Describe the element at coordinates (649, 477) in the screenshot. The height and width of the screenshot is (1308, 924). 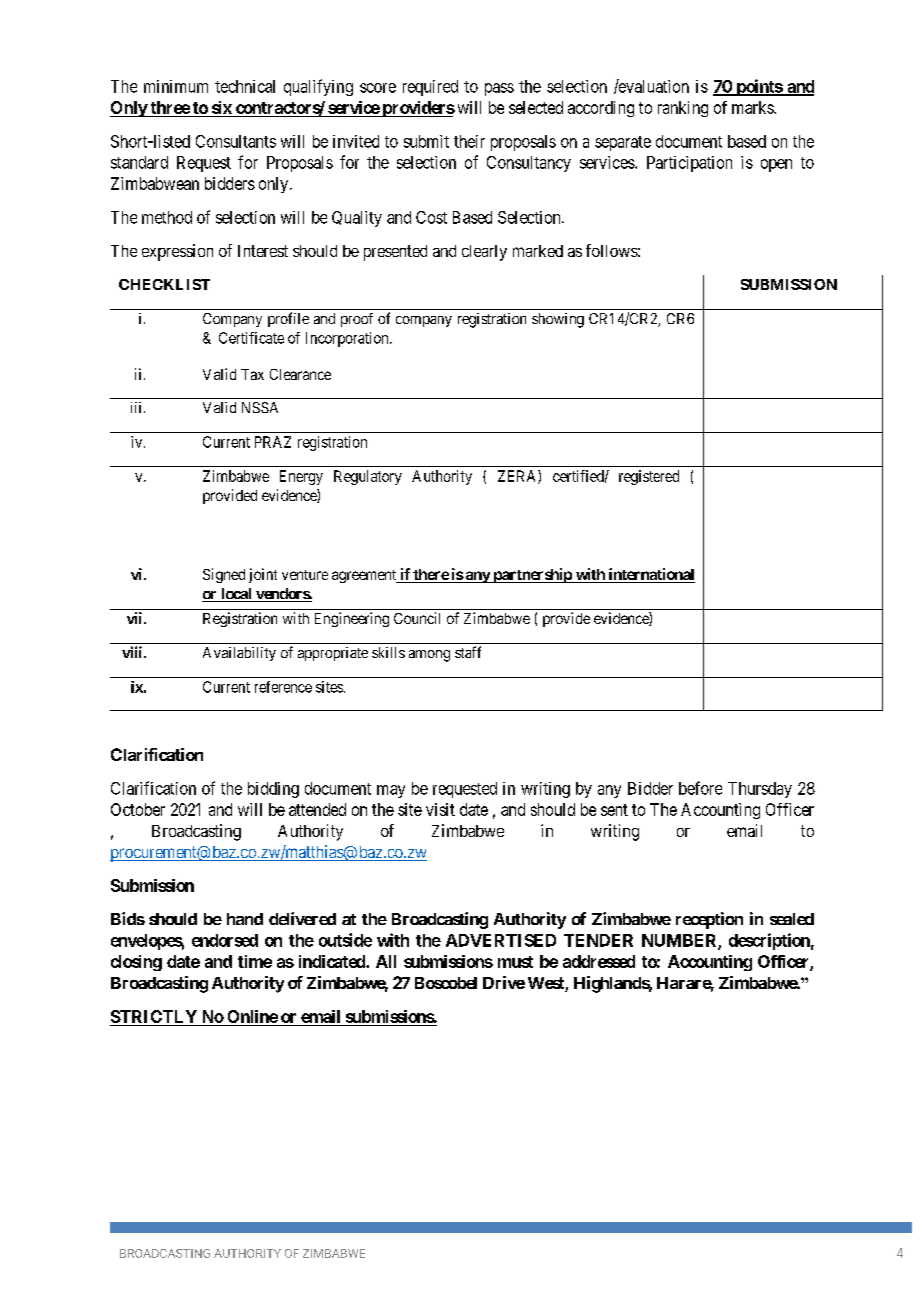
I see `registered` at that location.
